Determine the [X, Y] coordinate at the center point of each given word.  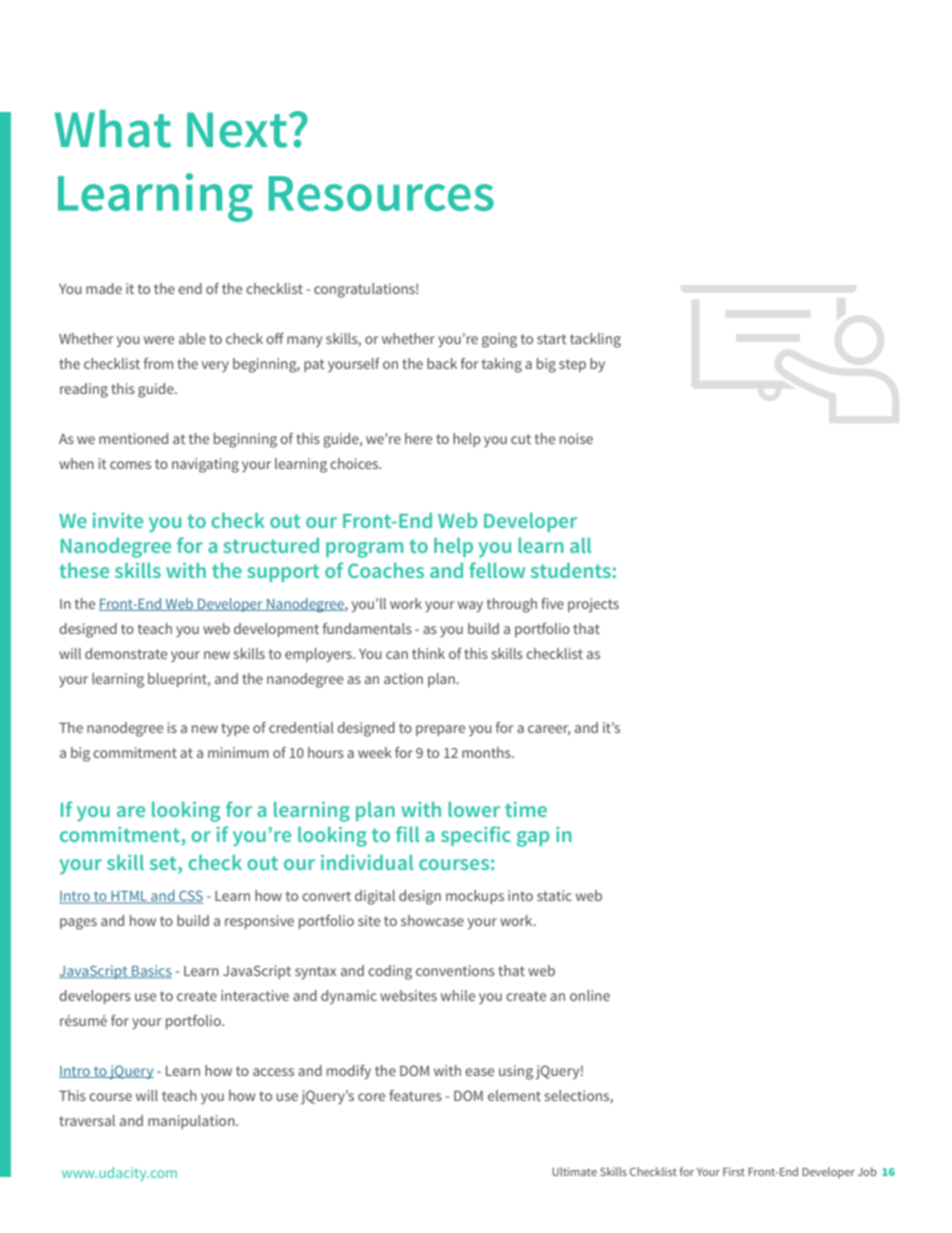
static [554, 895]
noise [576, 438]
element [514, 1095]
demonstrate [126, 653]
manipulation [192, 1122]
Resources [381, 193]
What [113, 129]
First [734, 1171]
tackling [595, 340]
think [428, 653]
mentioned [133, 438]
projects [593, 605]
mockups [475, 897]
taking [502, 365]
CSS [190, 897]
